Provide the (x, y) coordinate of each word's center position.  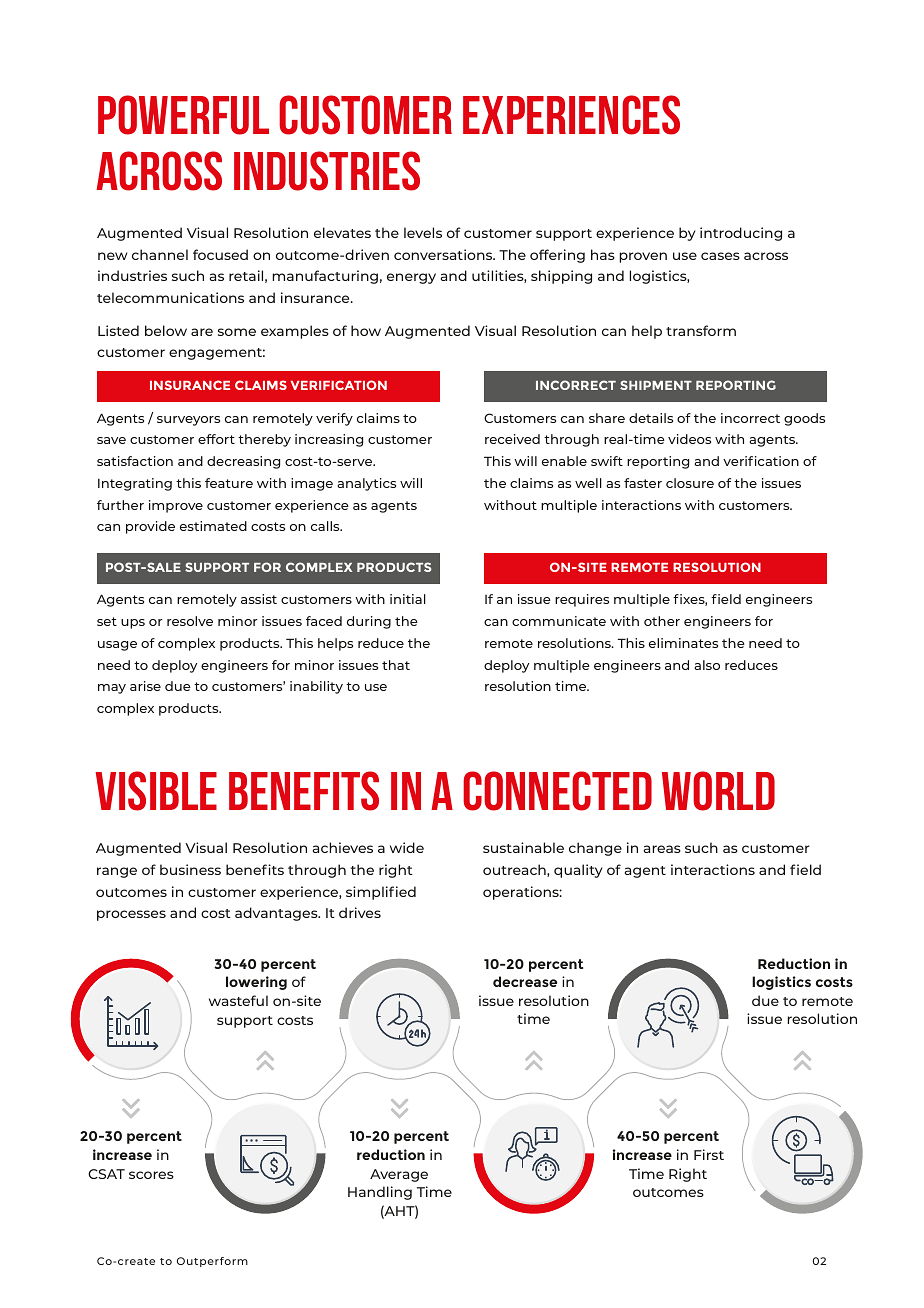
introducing (741, 234)
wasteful (238, 1000)
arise (145, 686)
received (512, 439)
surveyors (188, 421)
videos (689, 439)
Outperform (212, 1262)
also (707, 665)
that (396, 665)
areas (662, 849)
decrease (525, 981)
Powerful (183, 115)
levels (423, 232)
